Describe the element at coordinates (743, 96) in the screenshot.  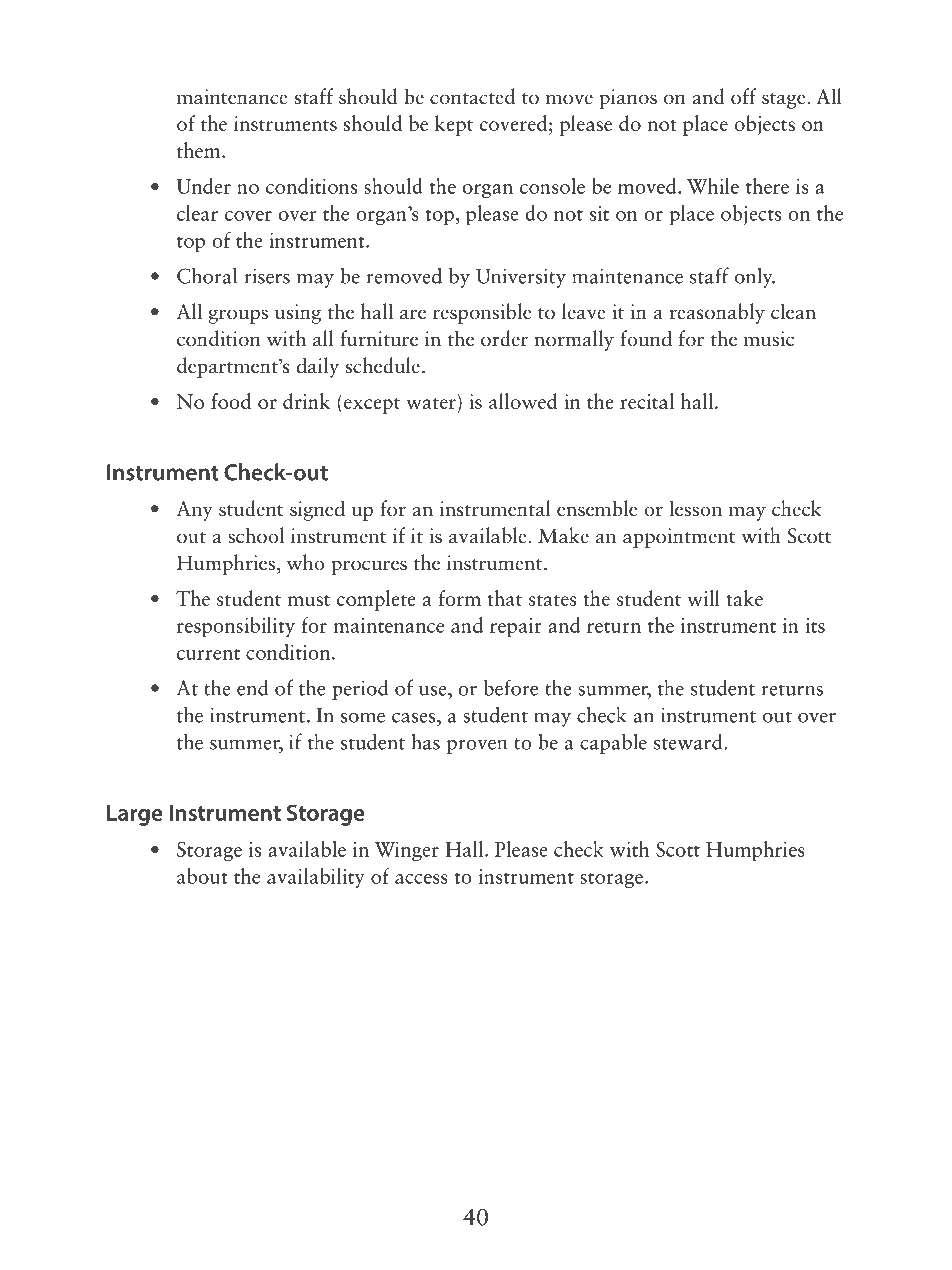
I see `off` at that location.
